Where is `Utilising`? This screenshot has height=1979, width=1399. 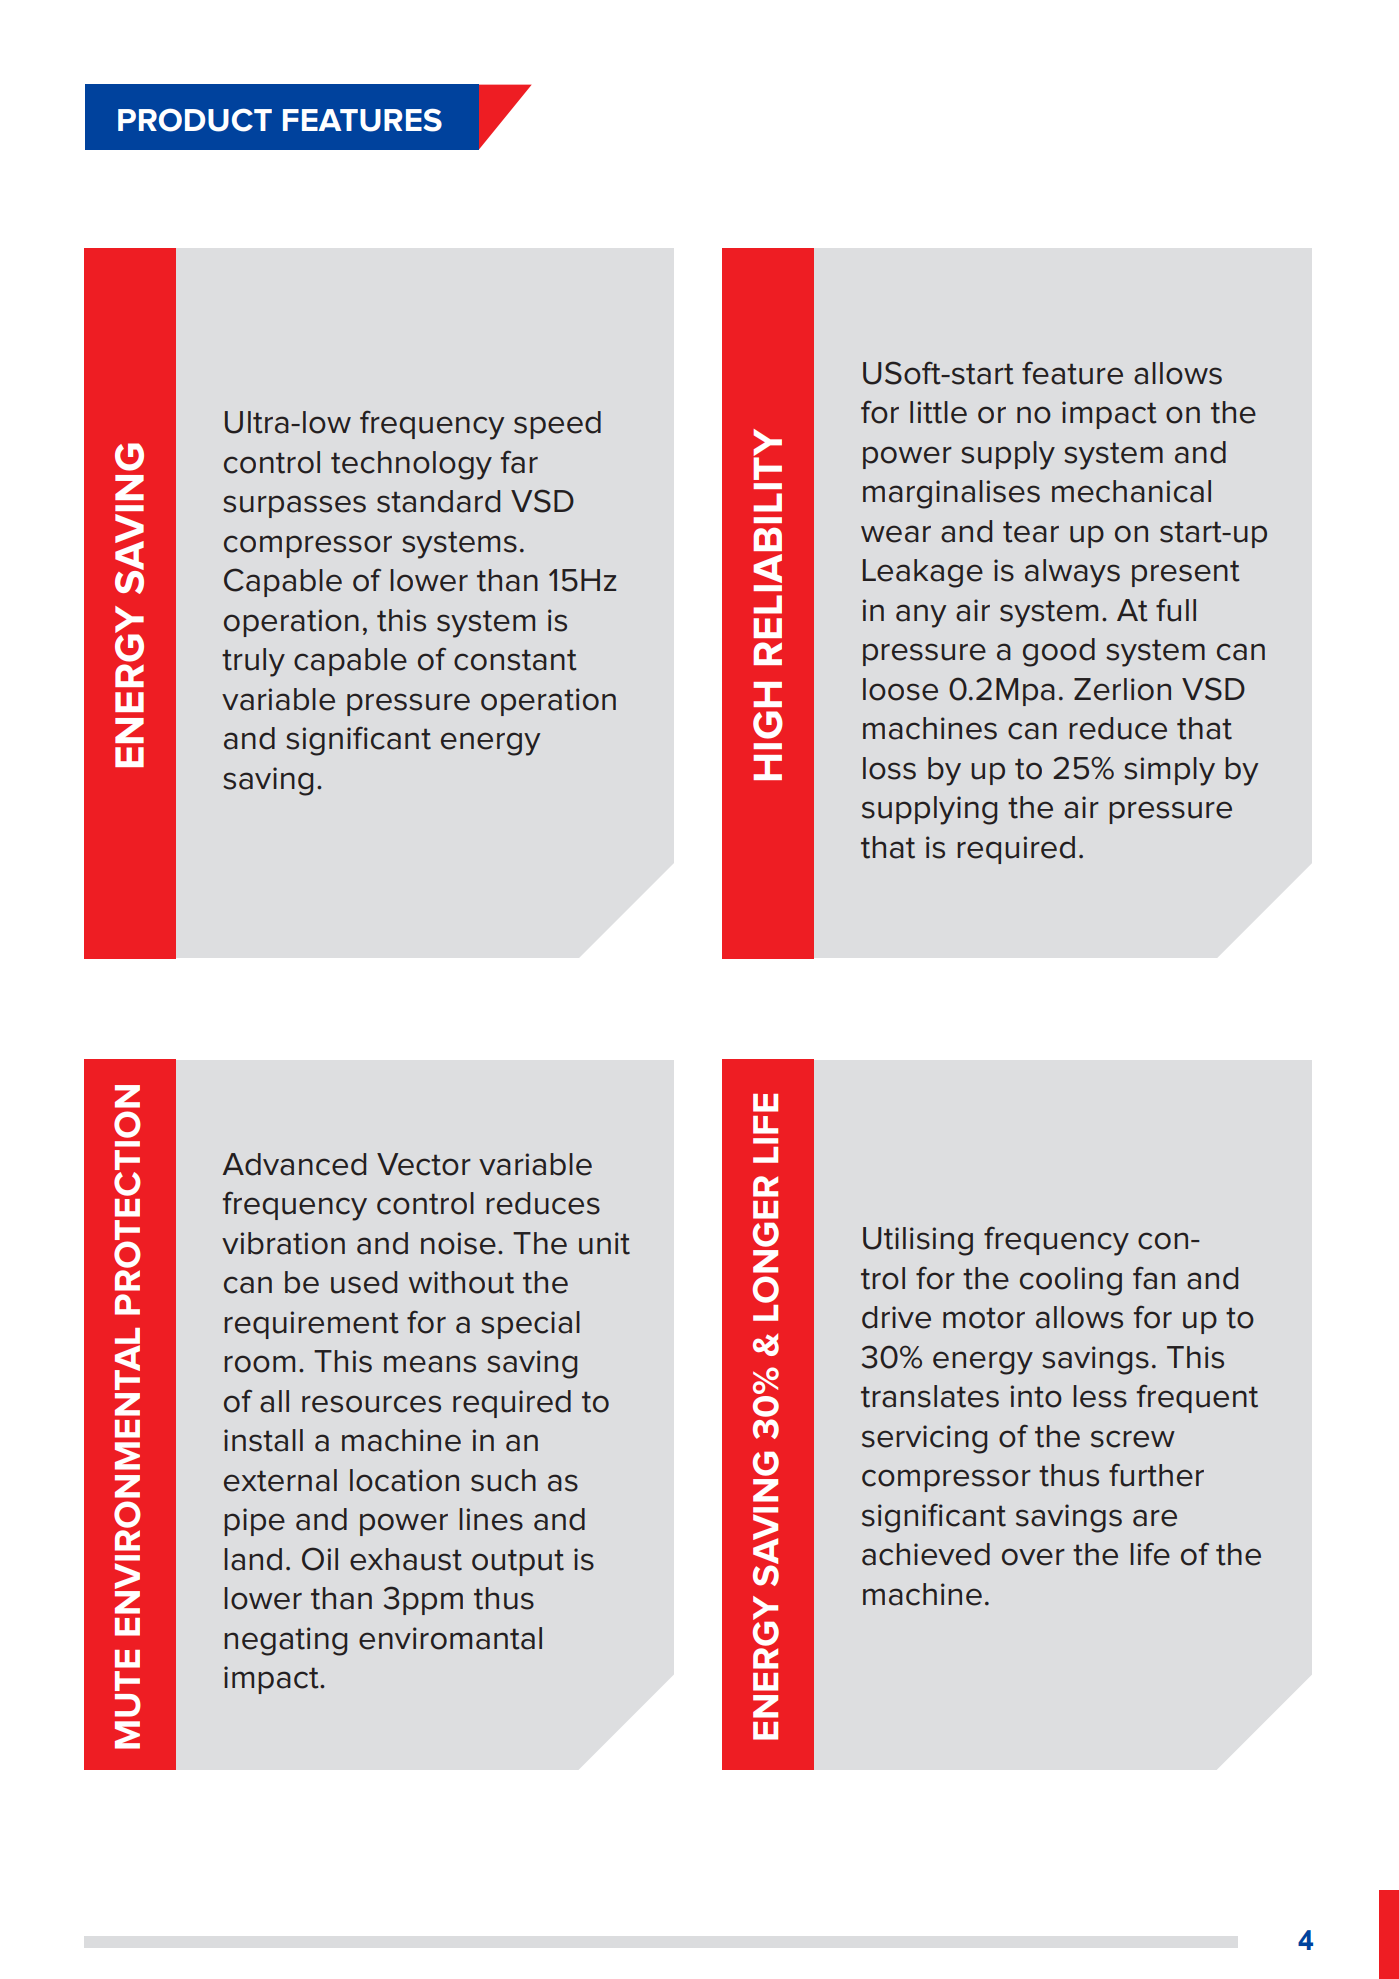 Utilising is located at coordinates (918, 1241).
